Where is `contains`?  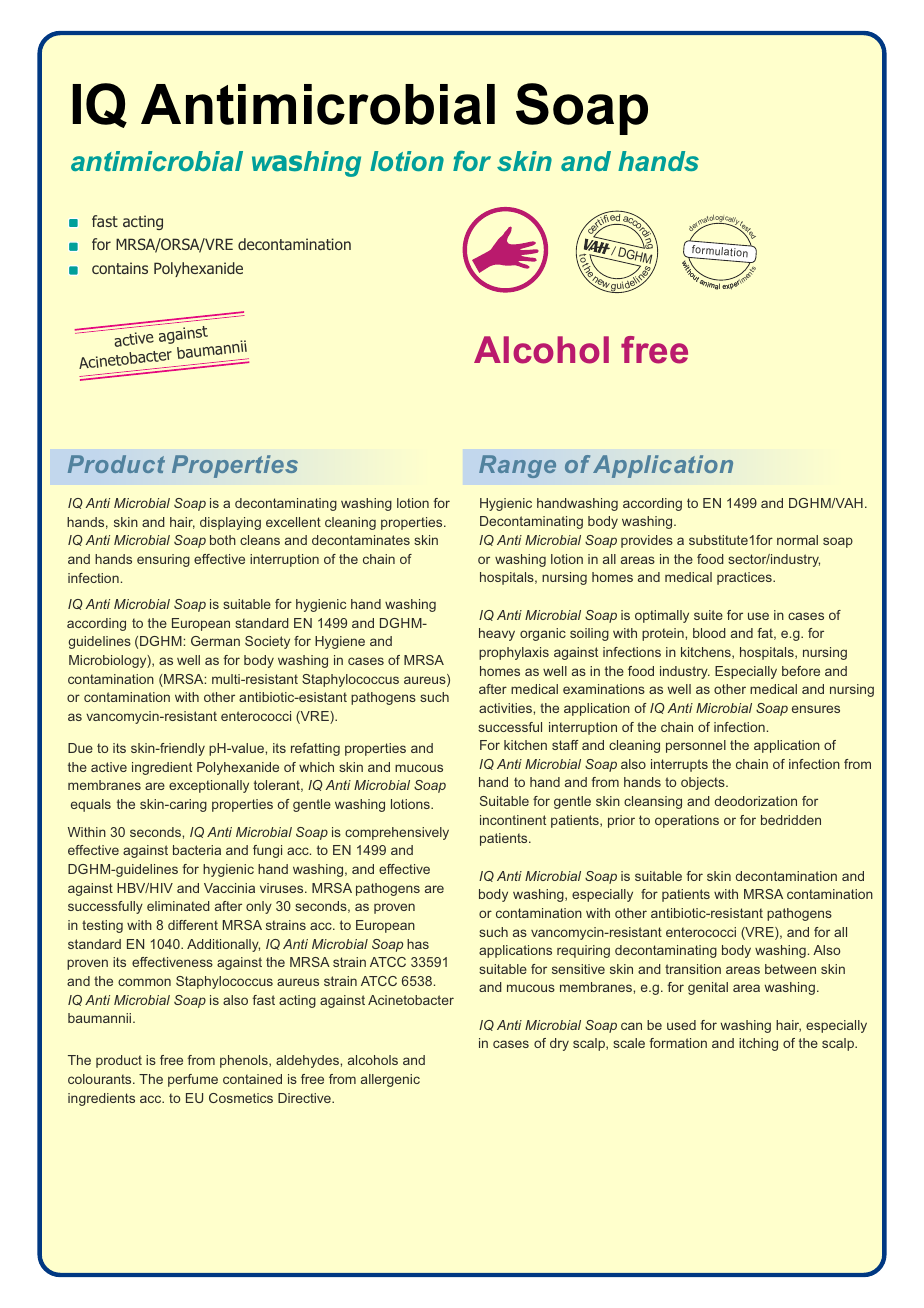
contains is located at coordinates (120, 268).
